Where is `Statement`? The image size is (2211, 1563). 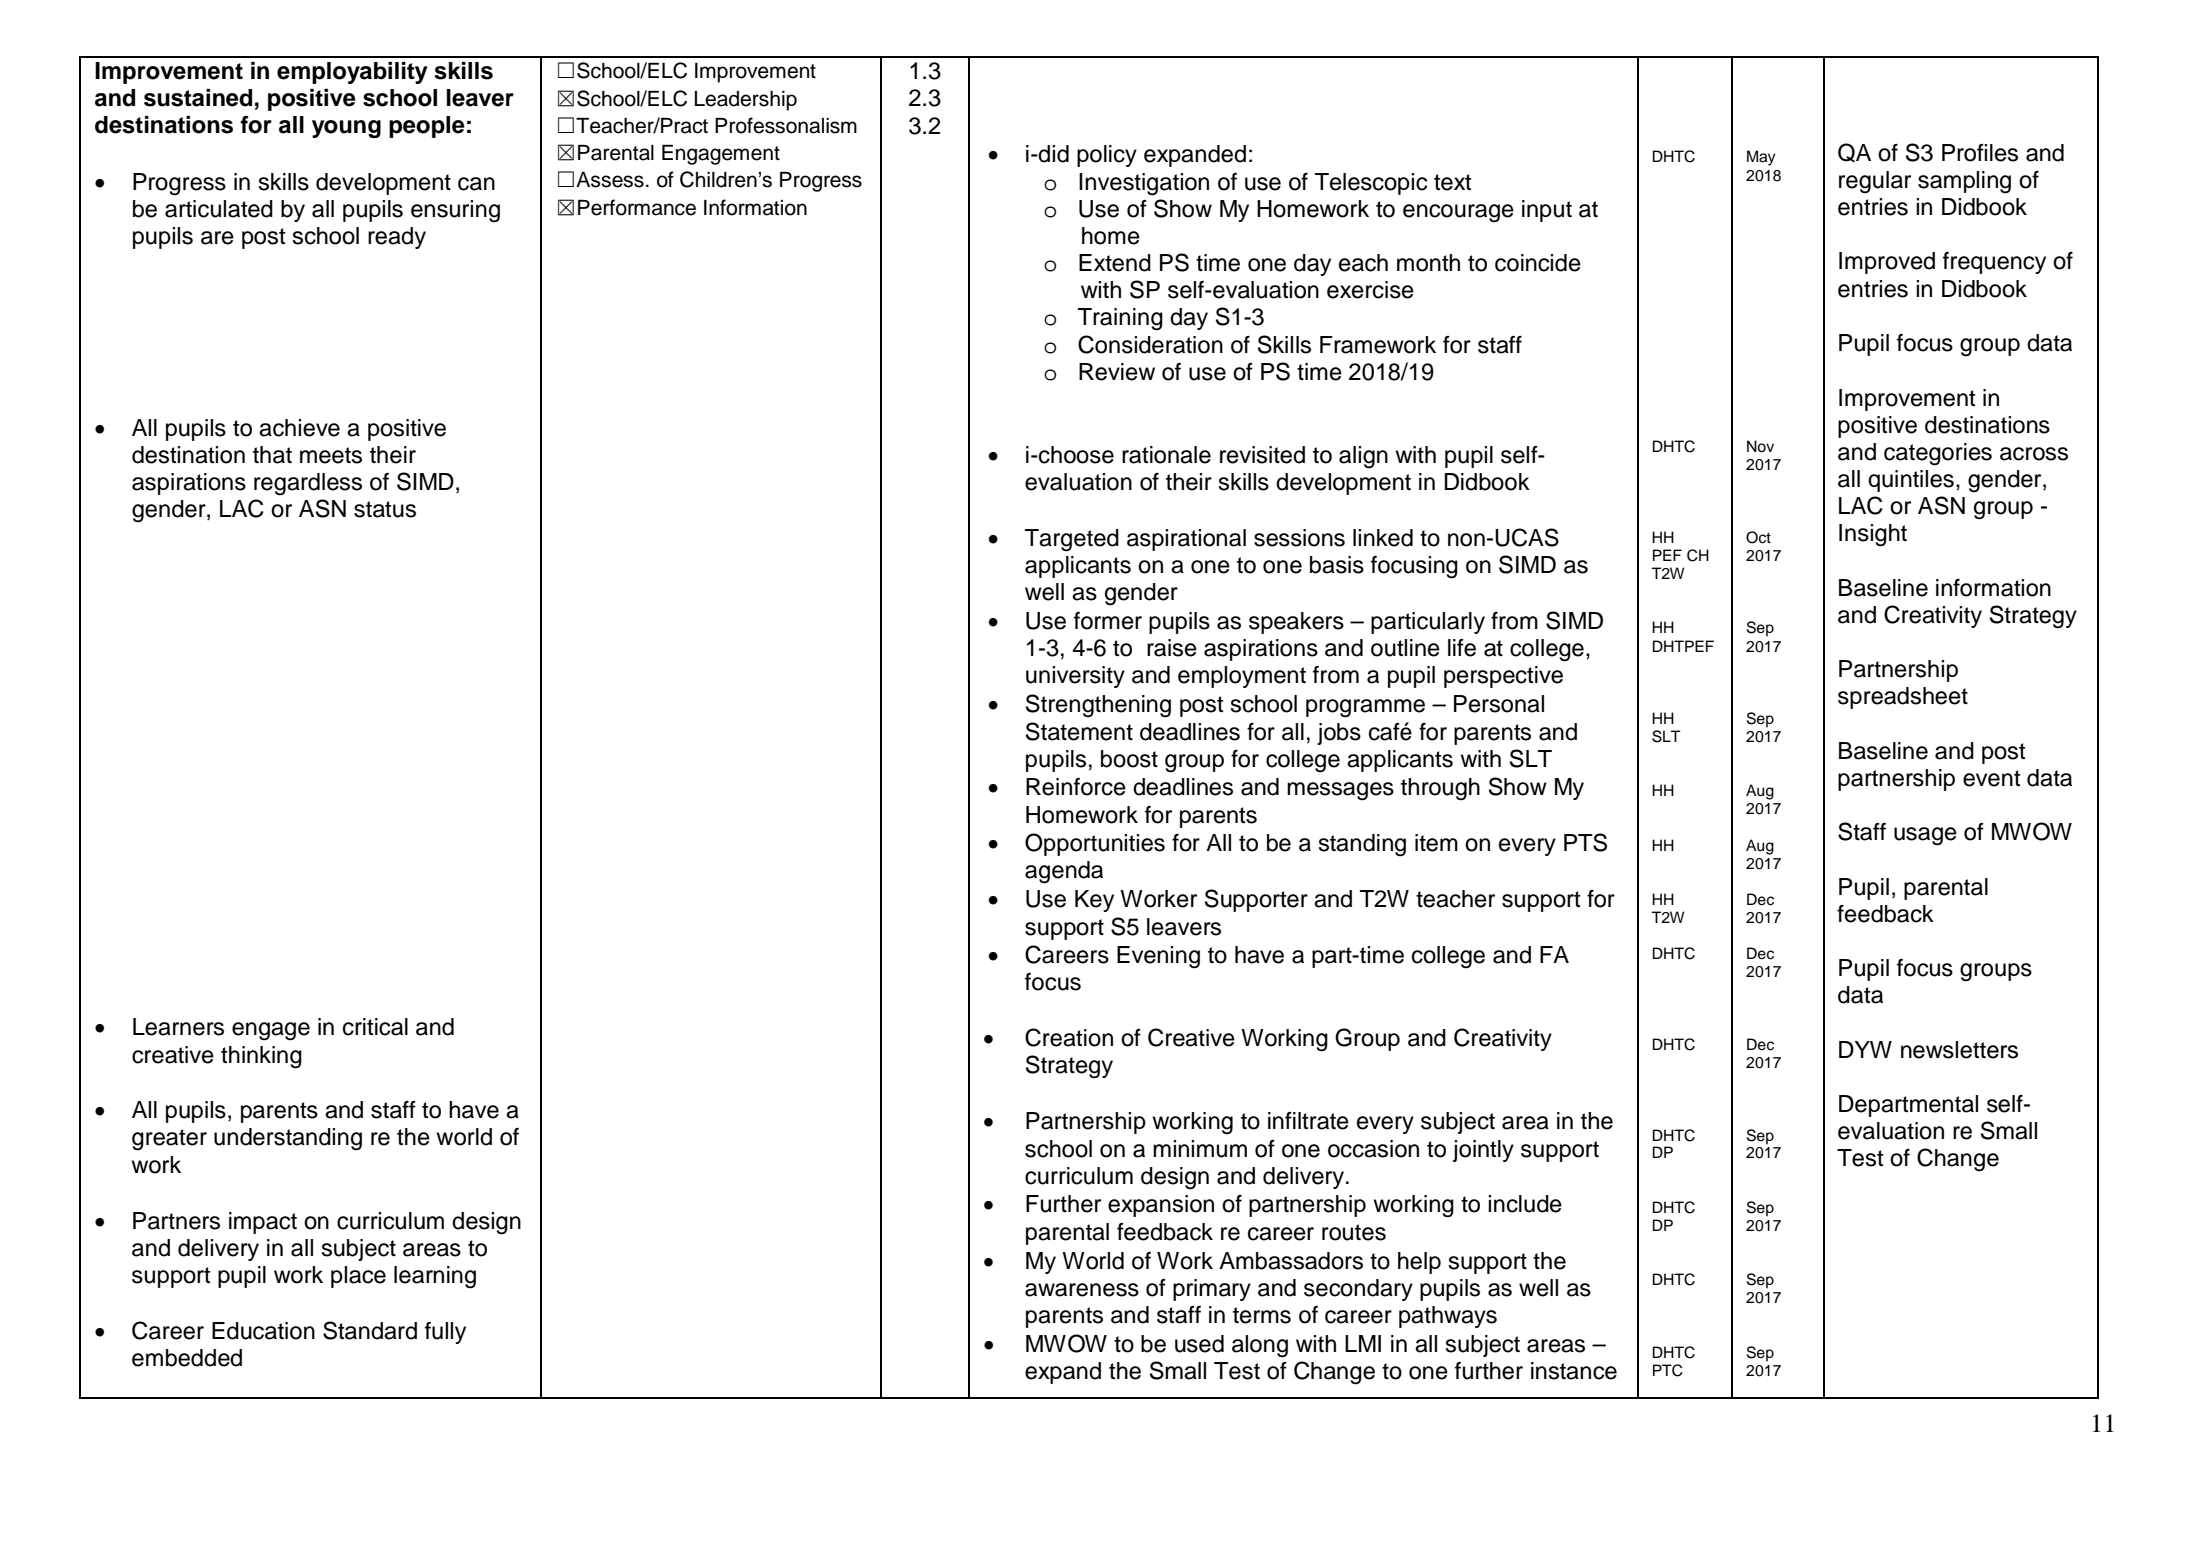 Statement is located at coordinates (1079, 731).
